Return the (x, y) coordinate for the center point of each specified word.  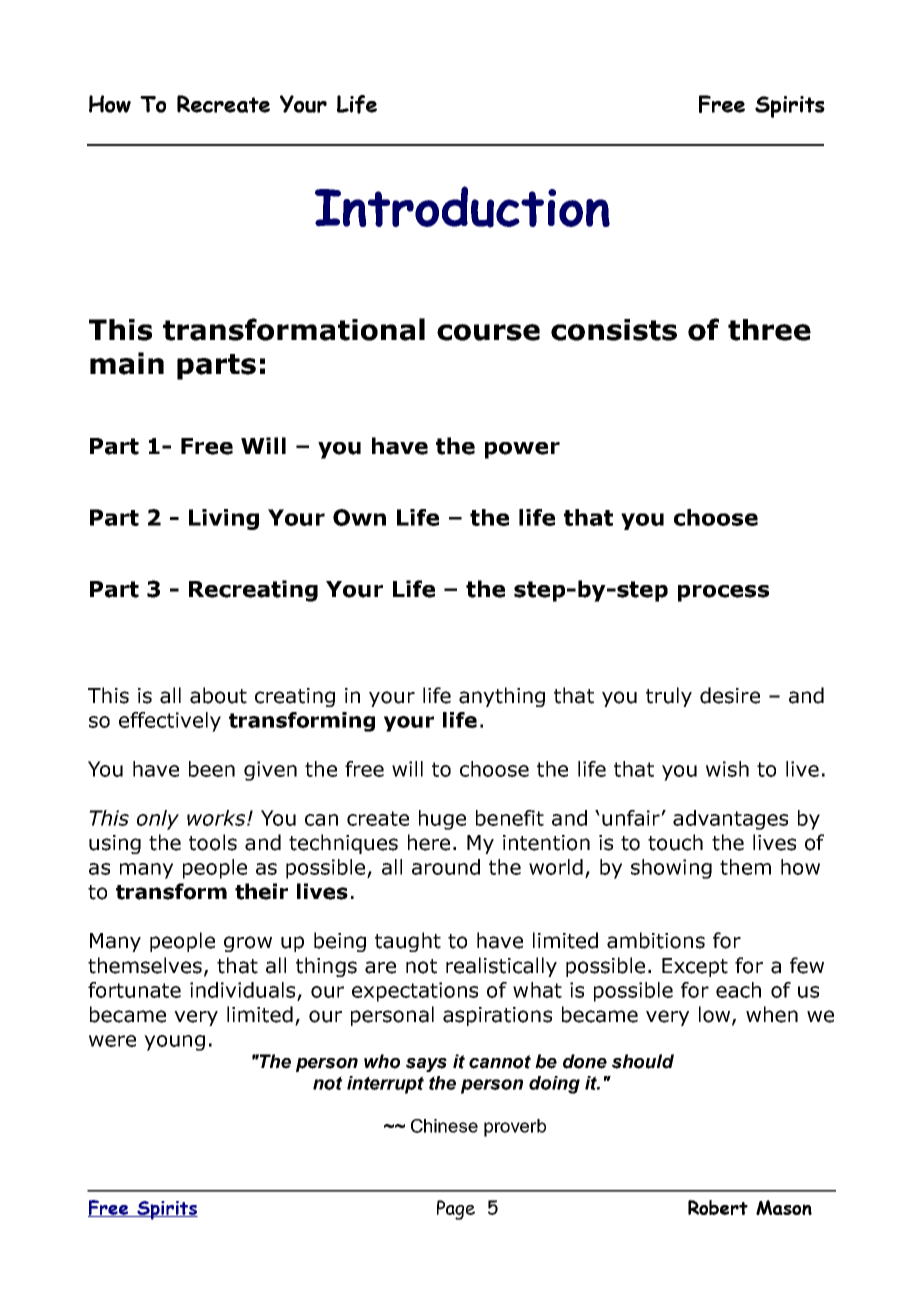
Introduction (462, 207)
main (127, 363)
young (174, 1043)
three (769, 330)
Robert (718, 1207)
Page (456, 1210)
